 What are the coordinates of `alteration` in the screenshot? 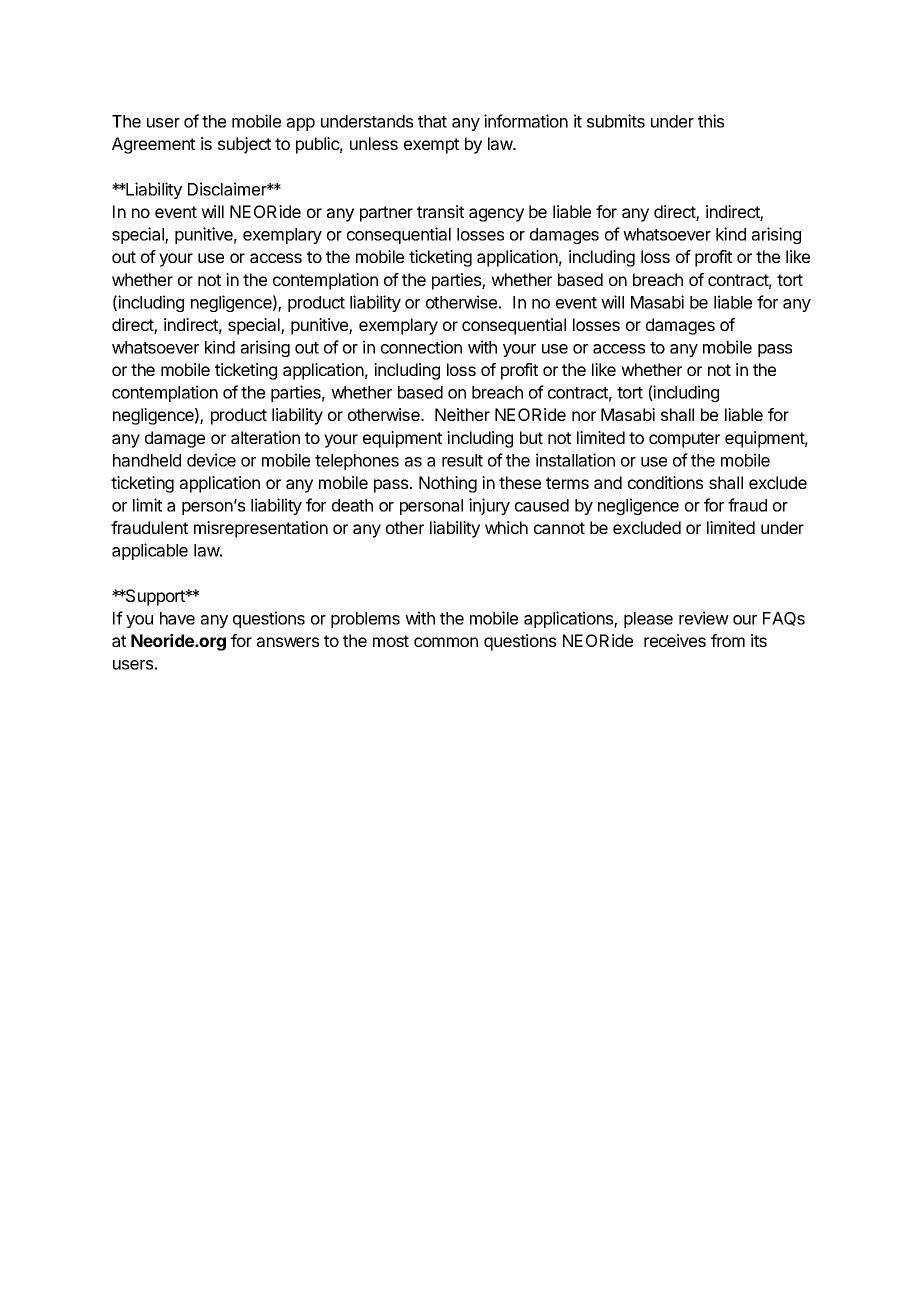 It's located at (265, 437).
